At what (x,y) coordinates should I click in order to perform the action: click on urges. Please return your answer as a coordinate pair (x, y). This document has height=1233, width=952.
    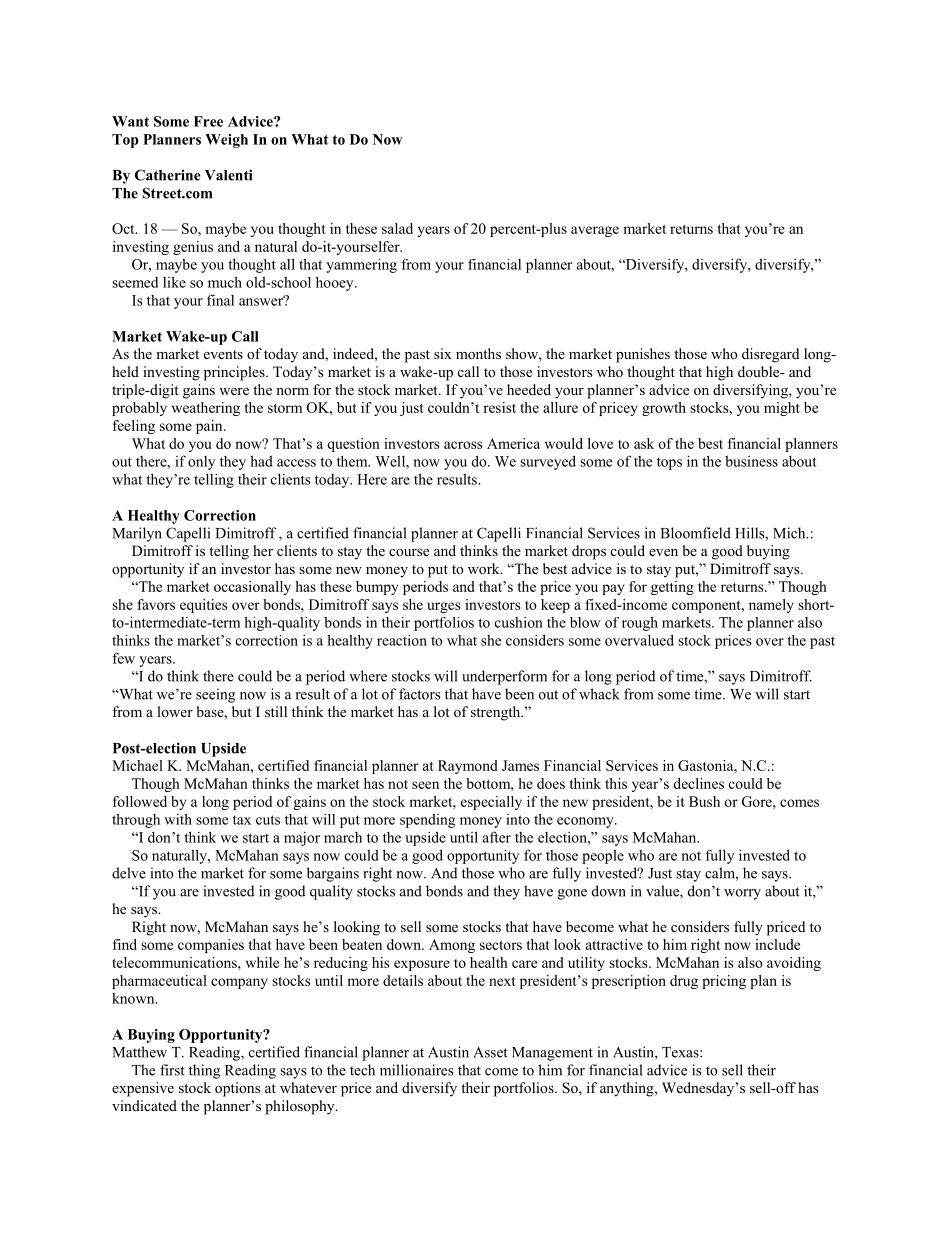
    Looking at the image, I should click on (443, 607).
